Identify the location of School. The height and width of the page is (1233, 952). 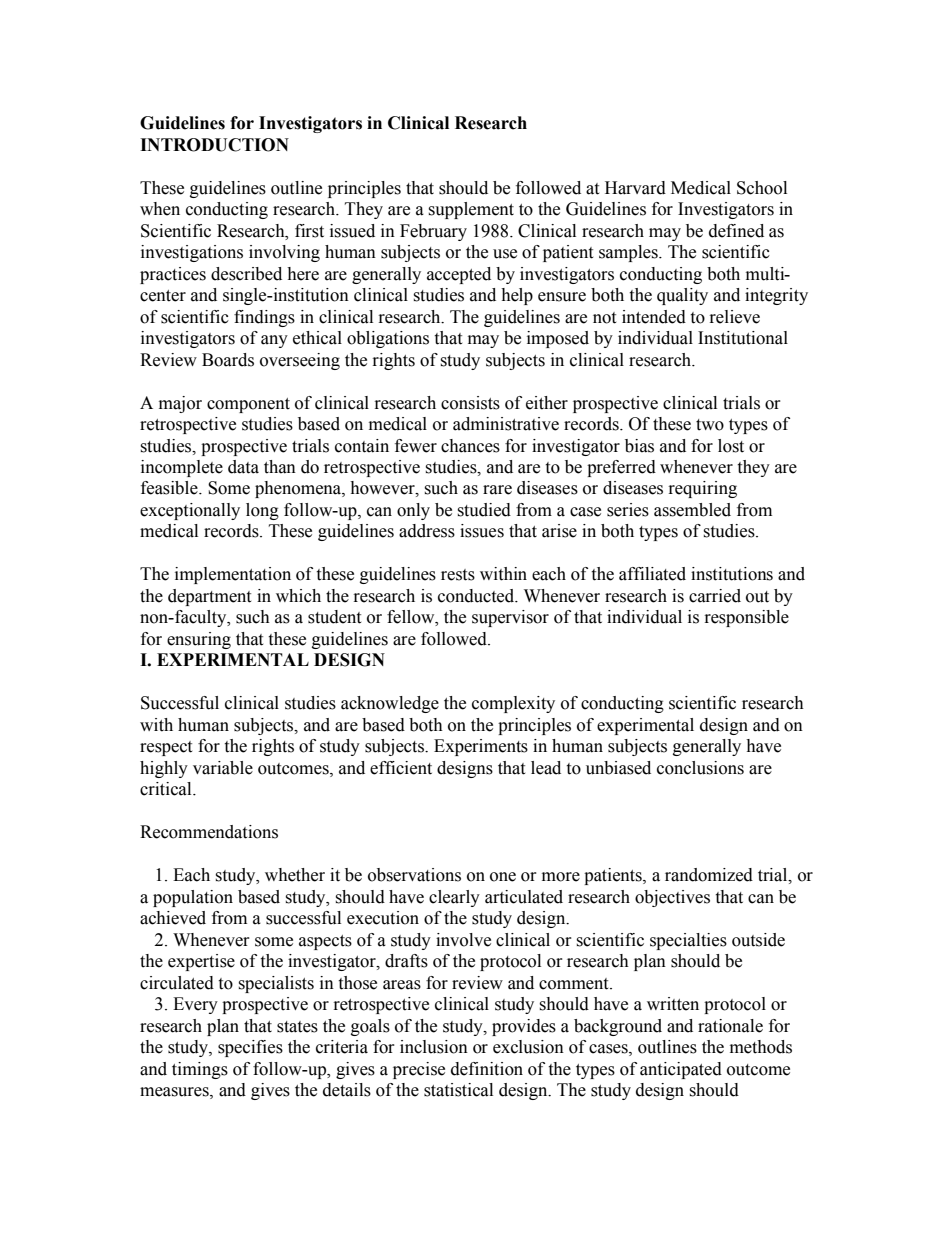
(762, 188).
